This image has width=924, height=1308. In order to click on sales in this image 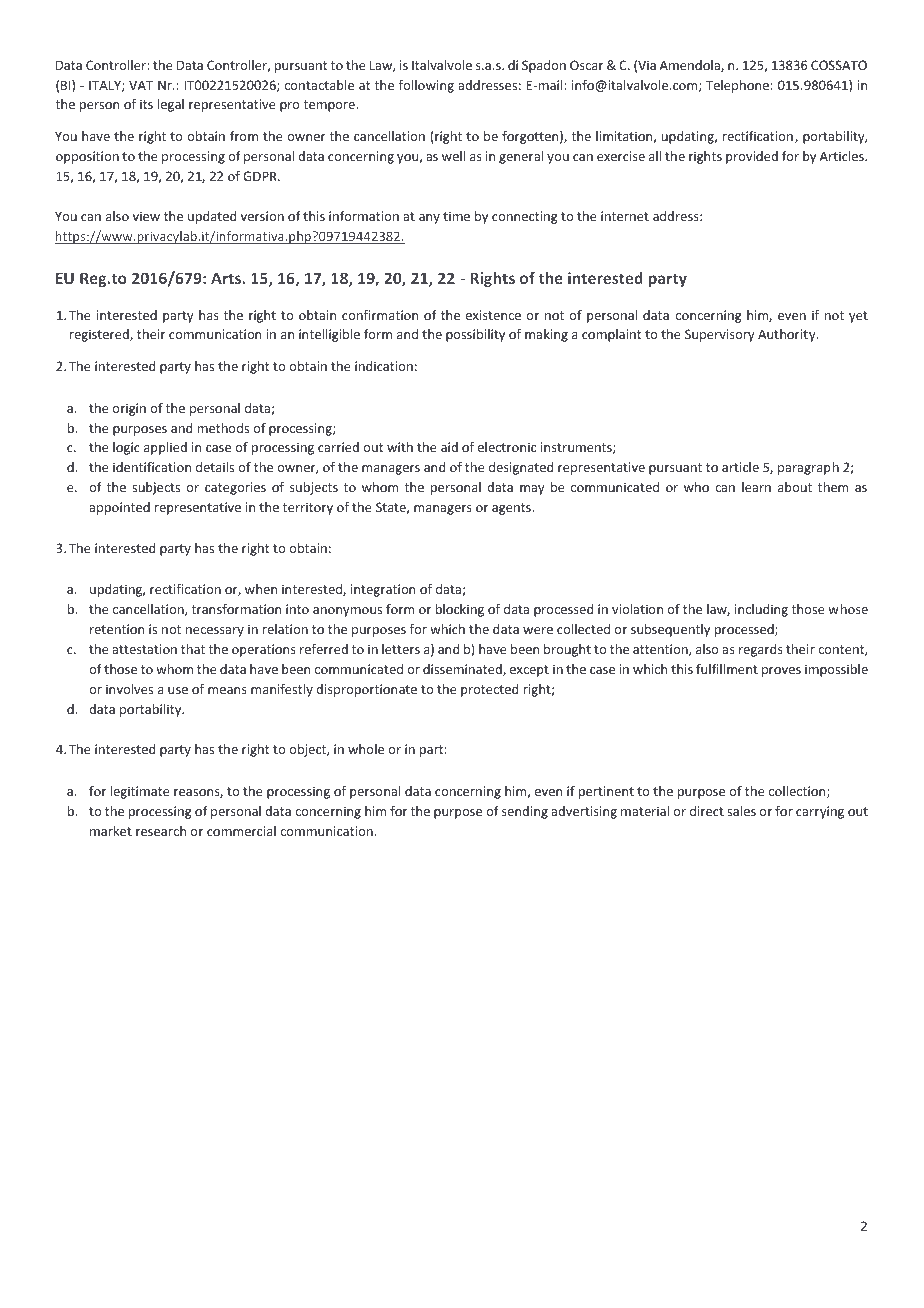, I will do `click(741, 811)`.
